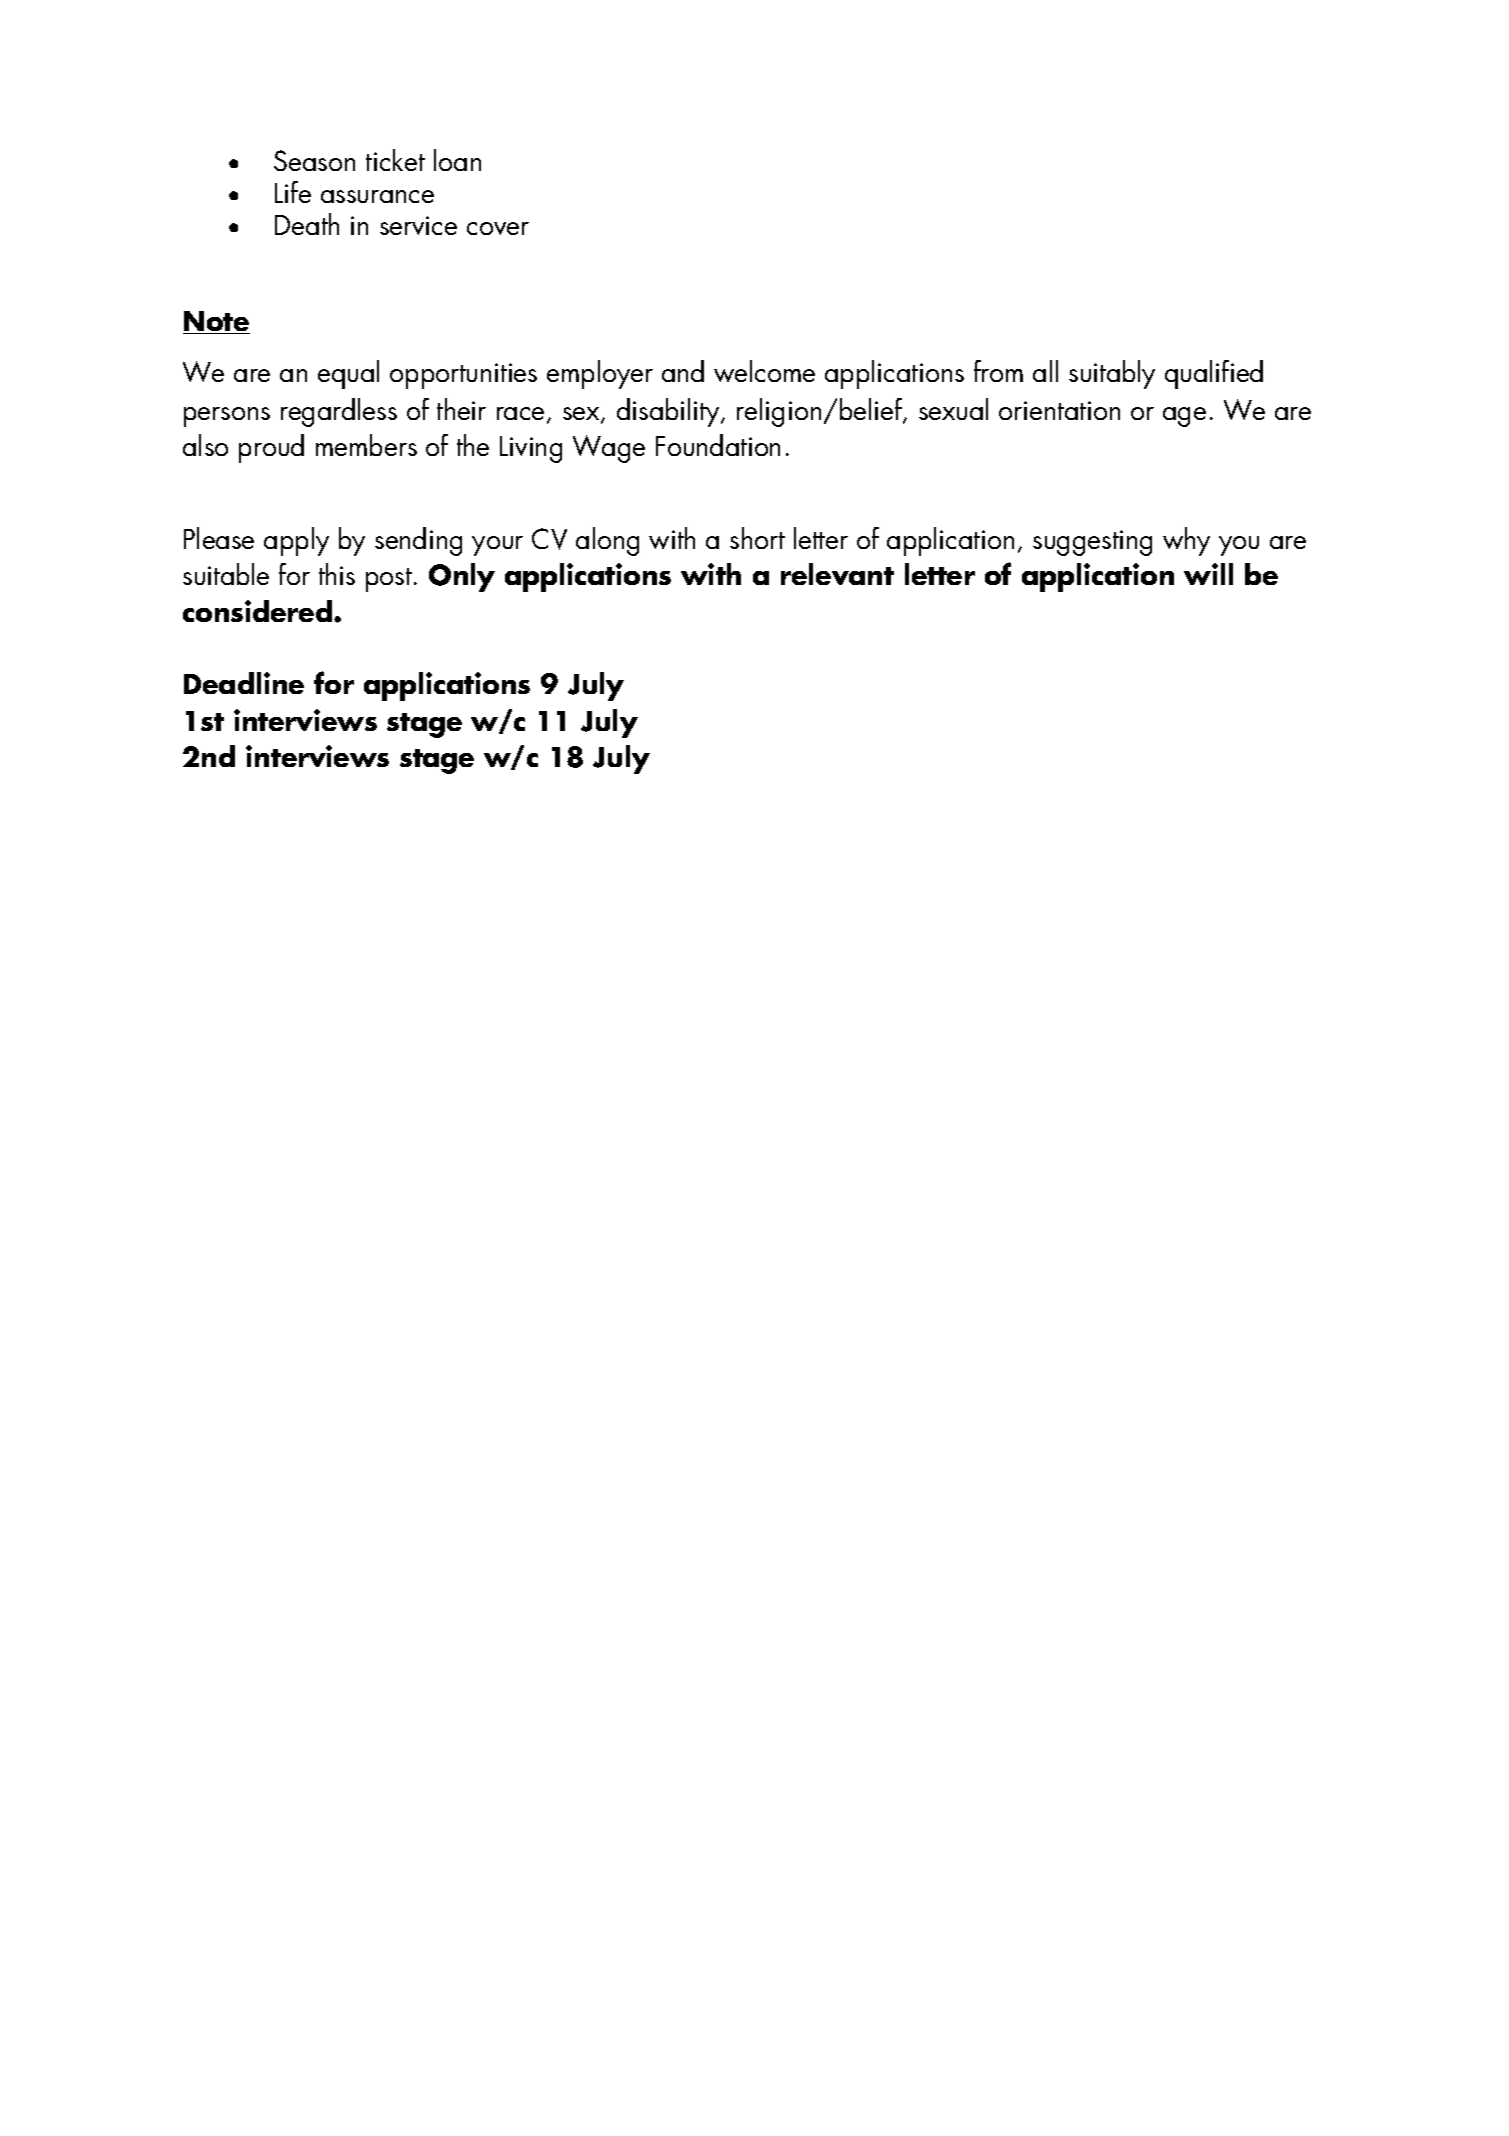  I want to click on apply, so click(296, 541).
